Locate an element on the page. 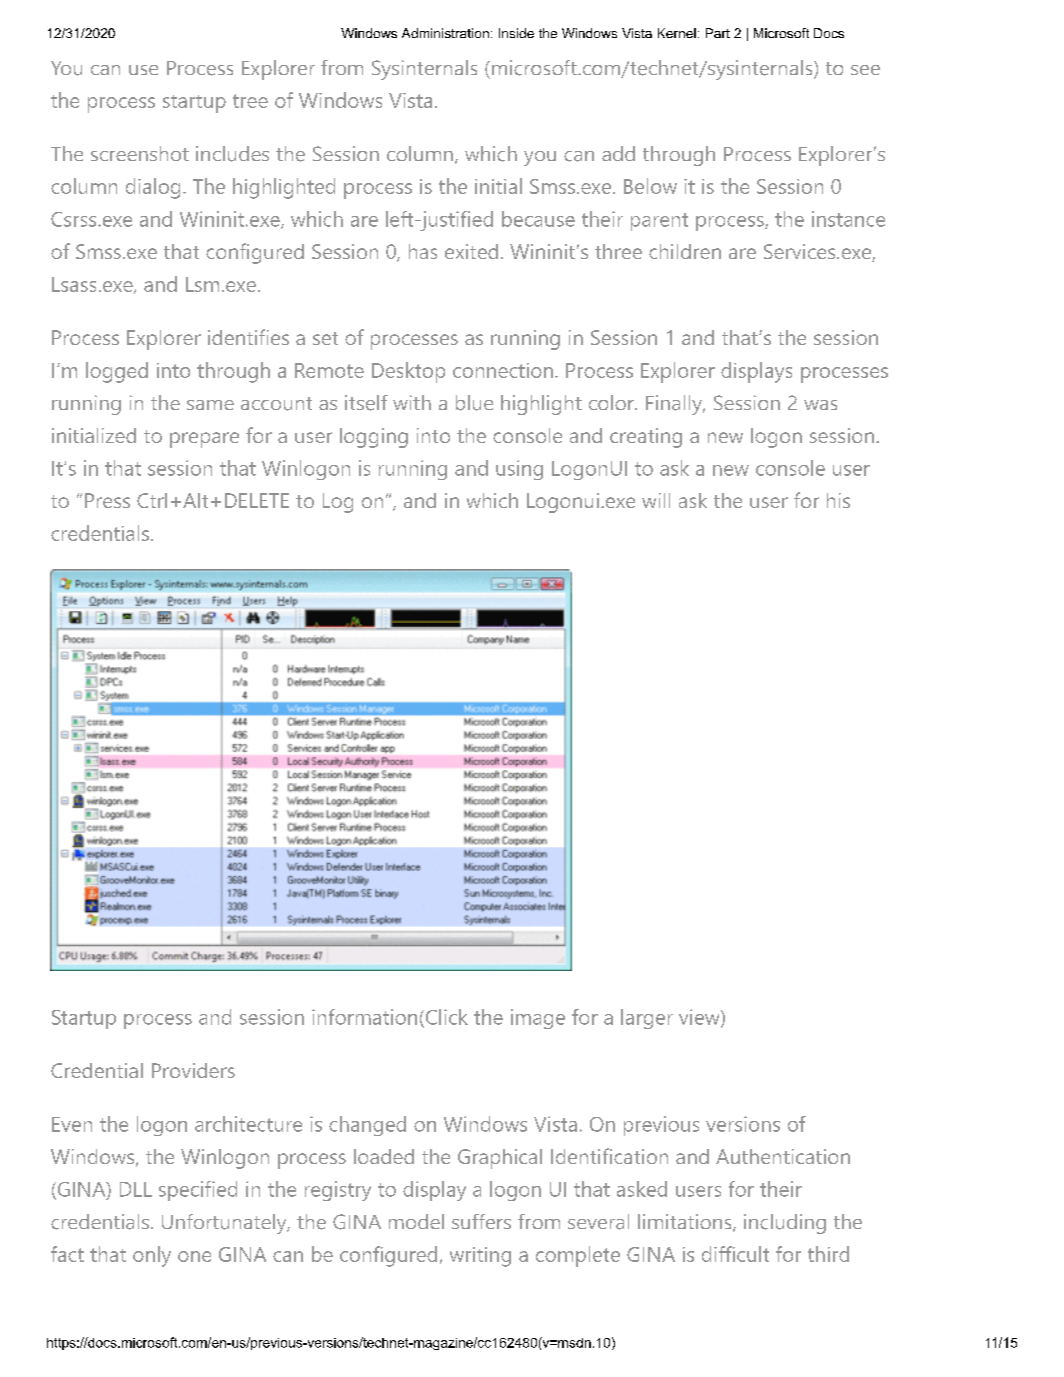 The height and width of the page is (1377, 1064). Press is located at coordinates (107, 500).
